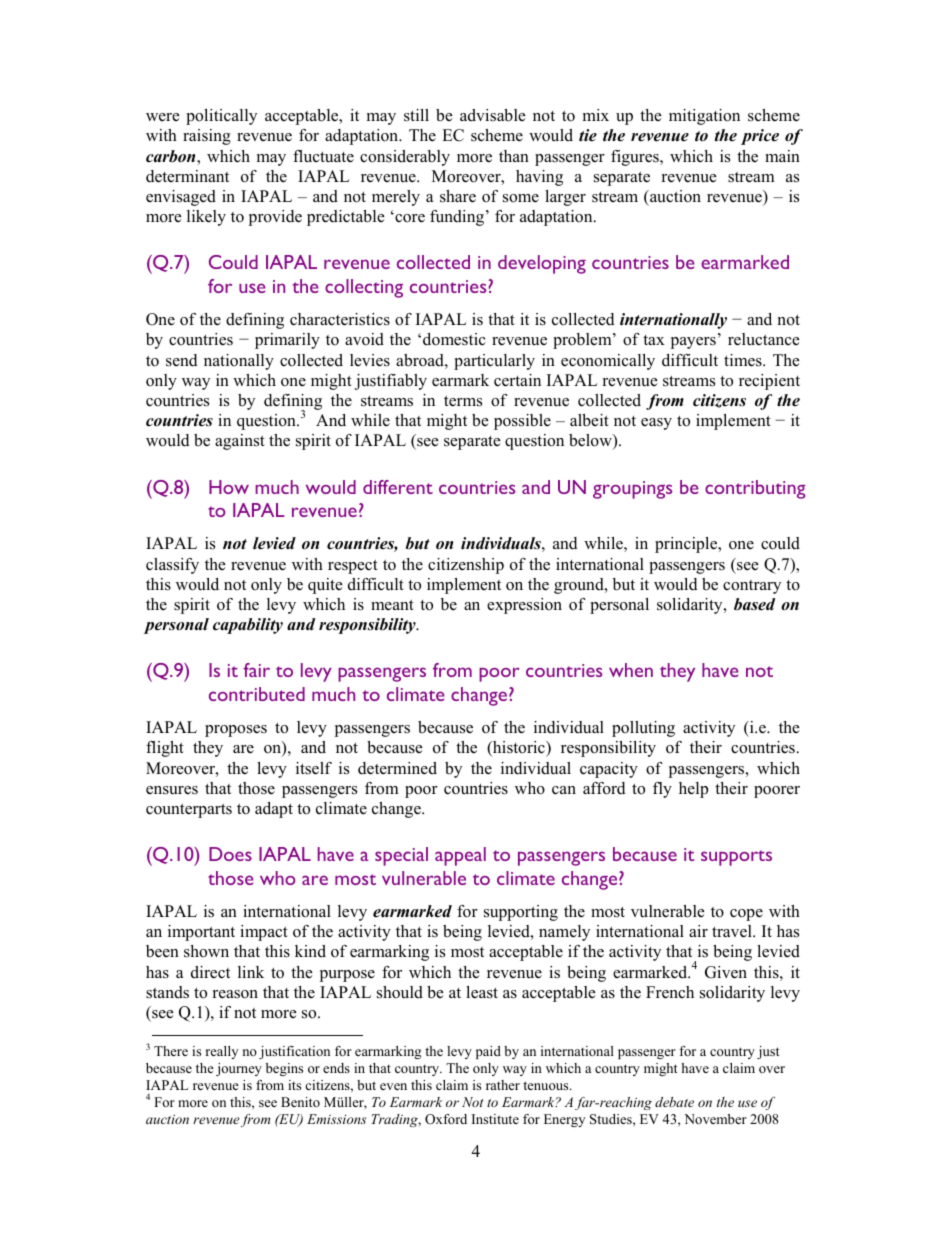  I want to click on proposes, so click(236, 731).
